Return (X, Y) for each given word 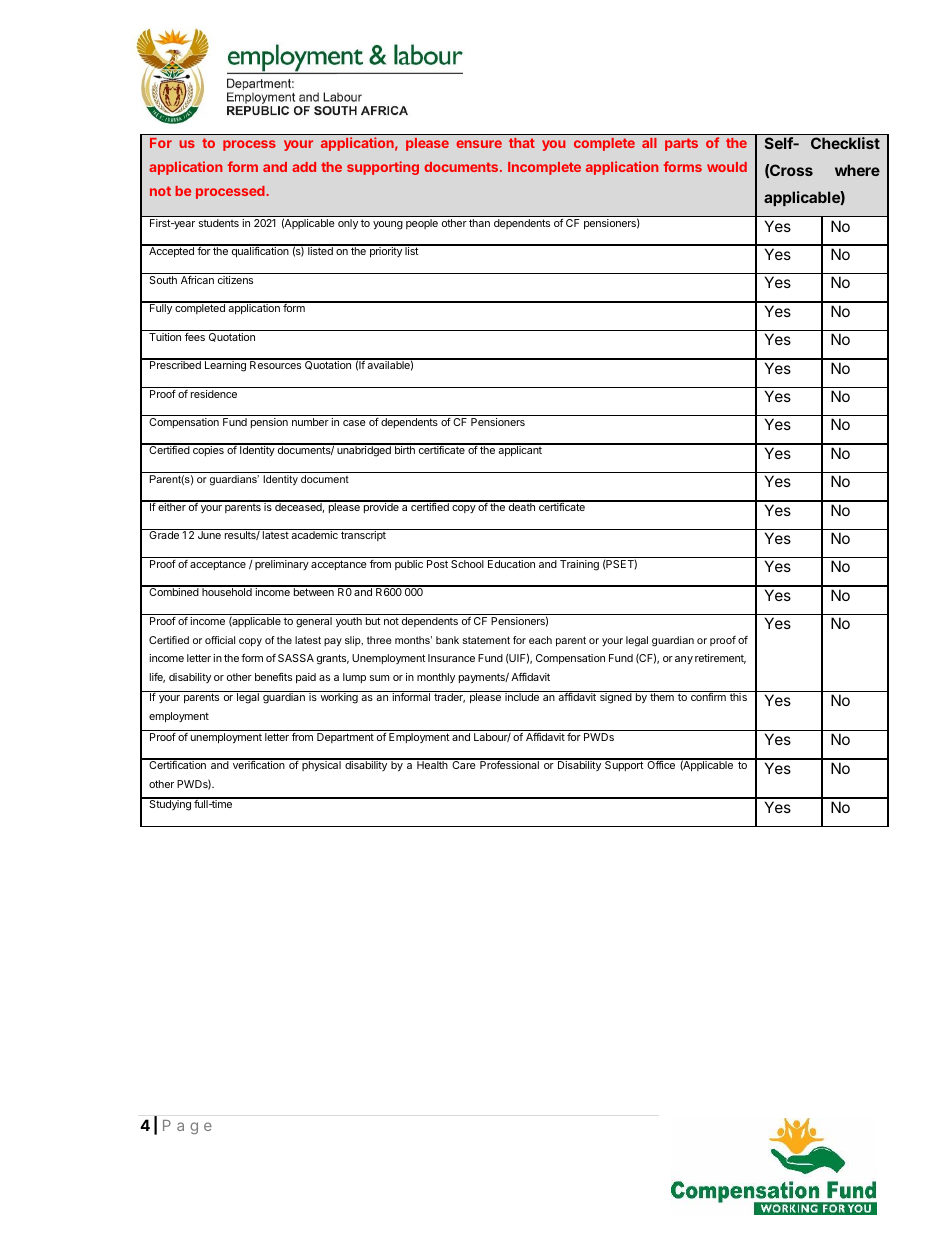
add (304, 167)
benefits (273, 677)
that (522, 143)
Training (579, 565)
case (354, 423)
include (522, 697)
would (727, 167)
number (310, 422)
